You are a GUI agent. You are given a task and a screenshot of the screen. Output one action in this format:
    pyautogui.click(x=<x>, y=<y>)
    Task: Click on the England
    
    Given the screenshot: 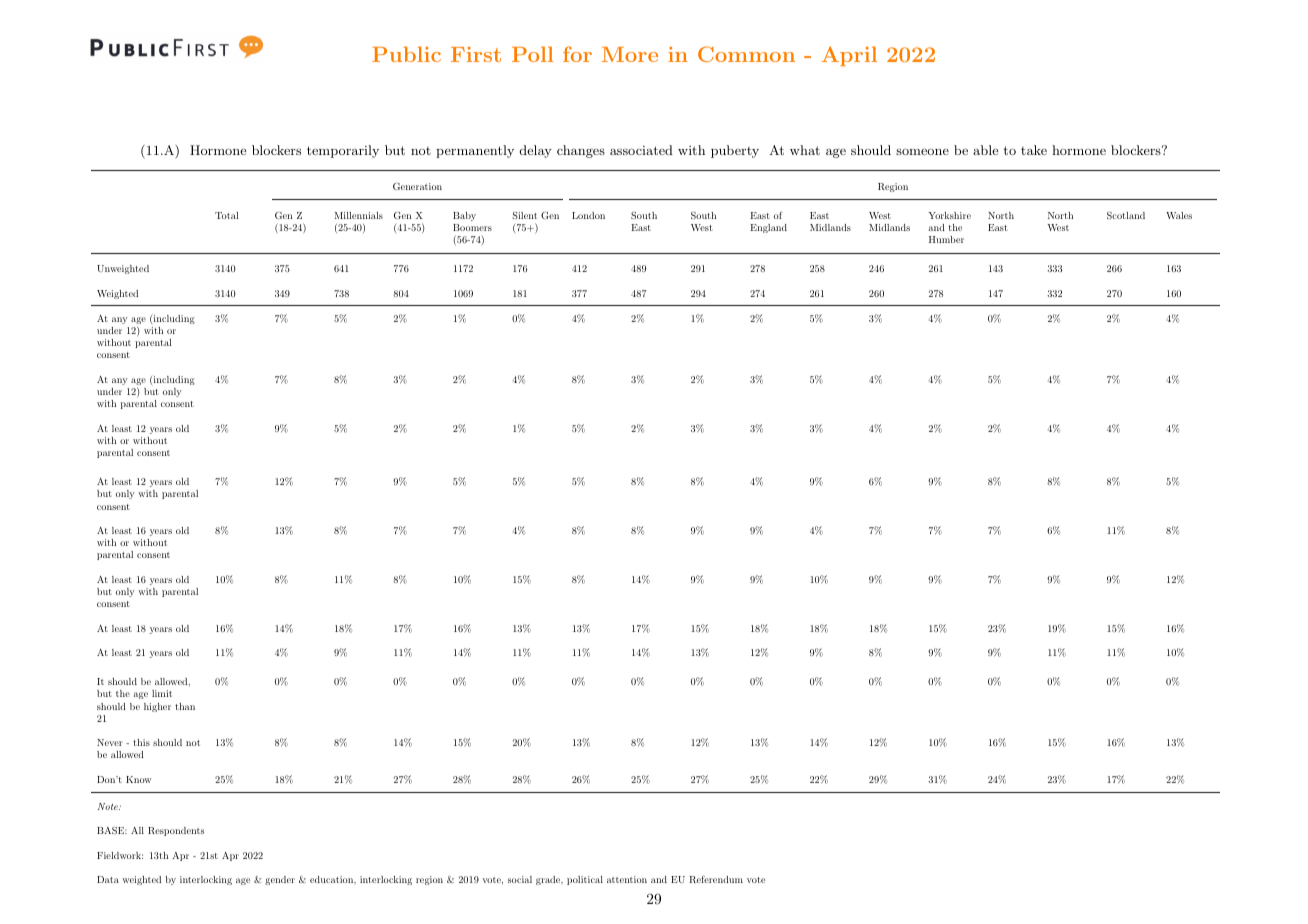 What is the action you would take?
    pyautogui.click(x=768, y=228)
